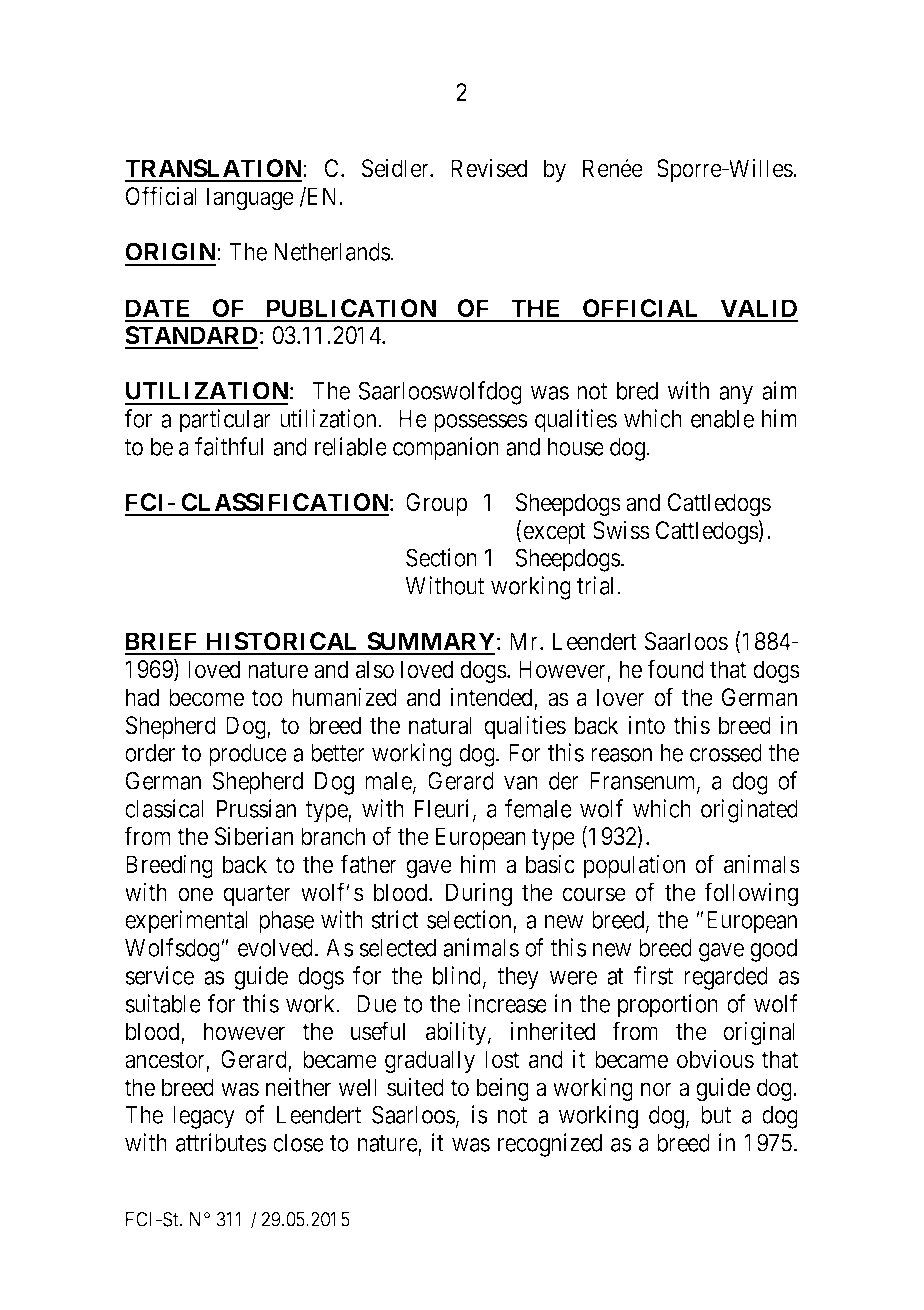 The image size is (924, 1310). Describe the element at coordinates (726, 753) in the screenshot. I see `crossed` at that location.
